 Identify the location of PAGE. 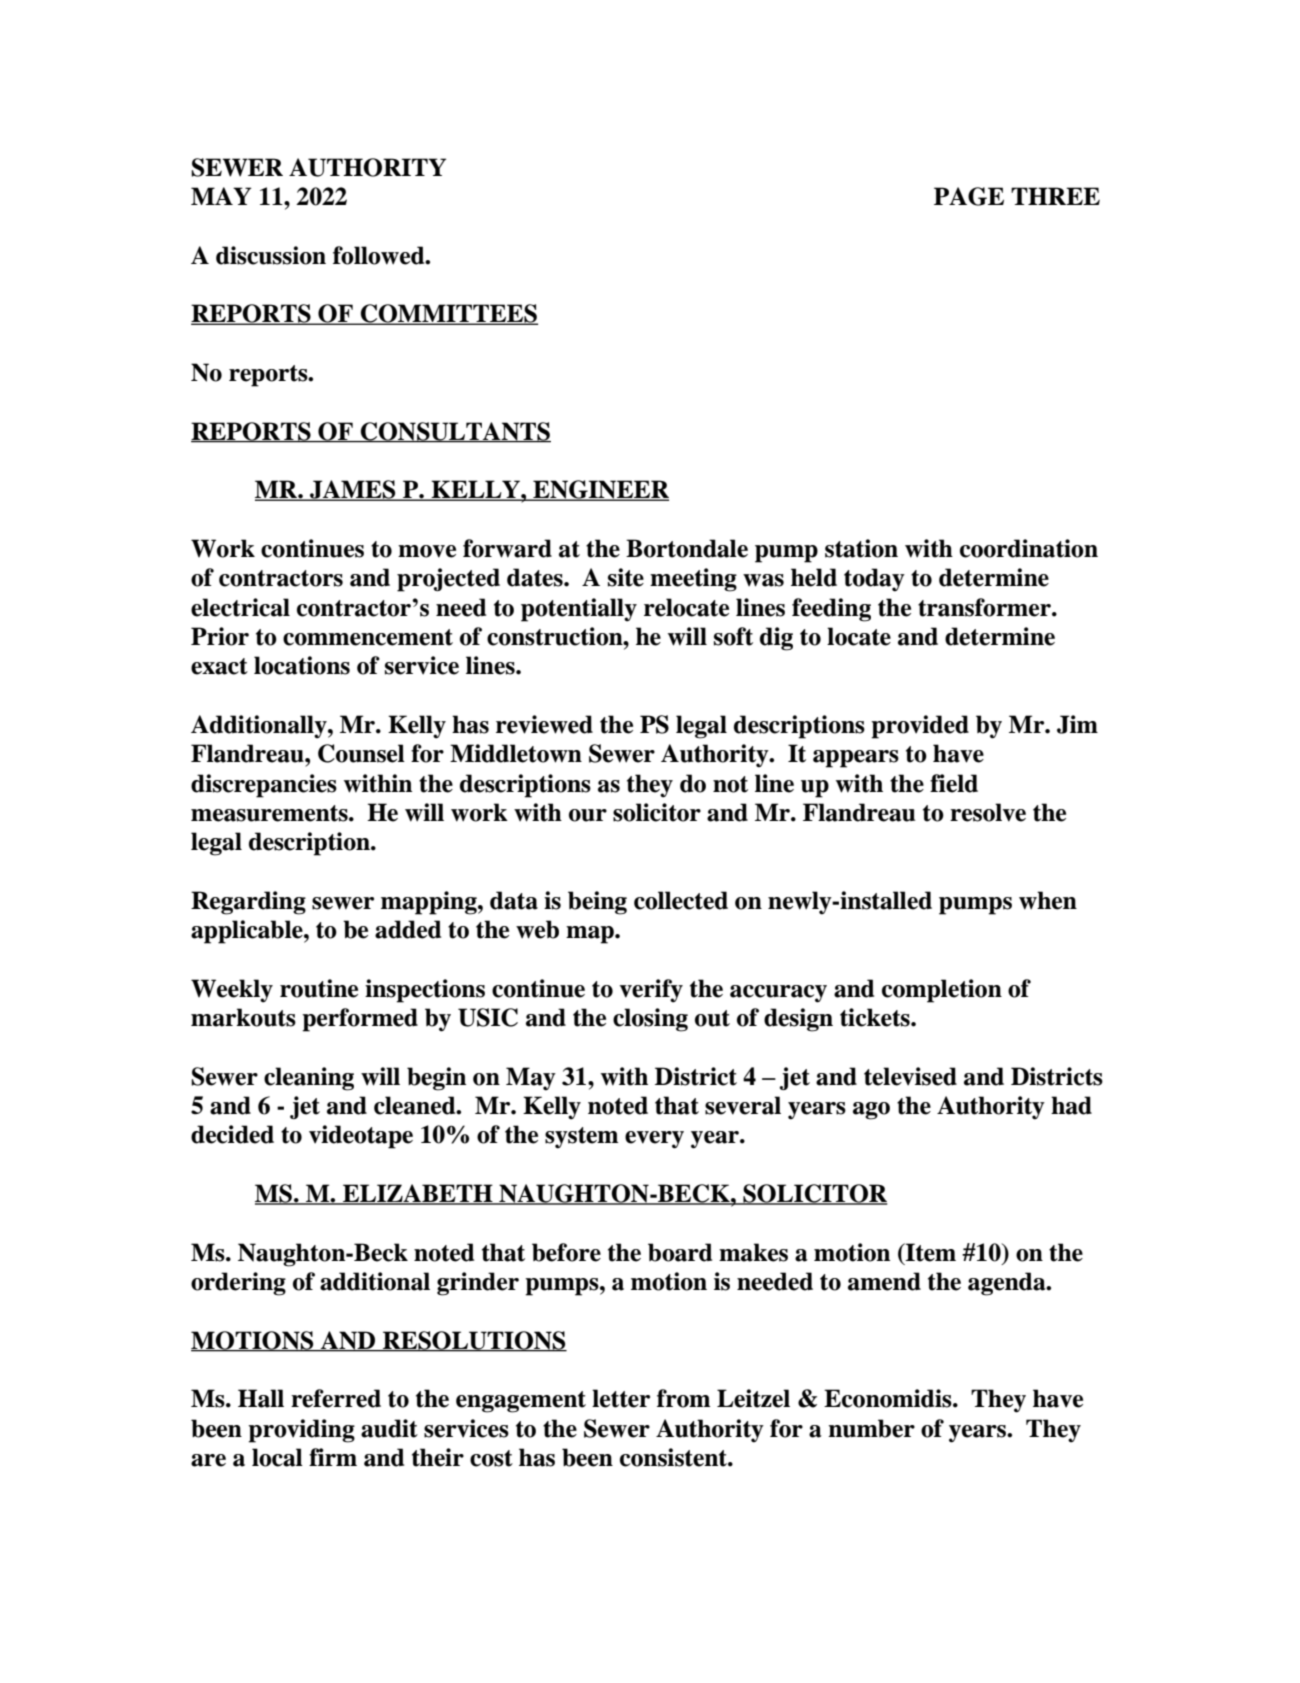
(969, 196).
